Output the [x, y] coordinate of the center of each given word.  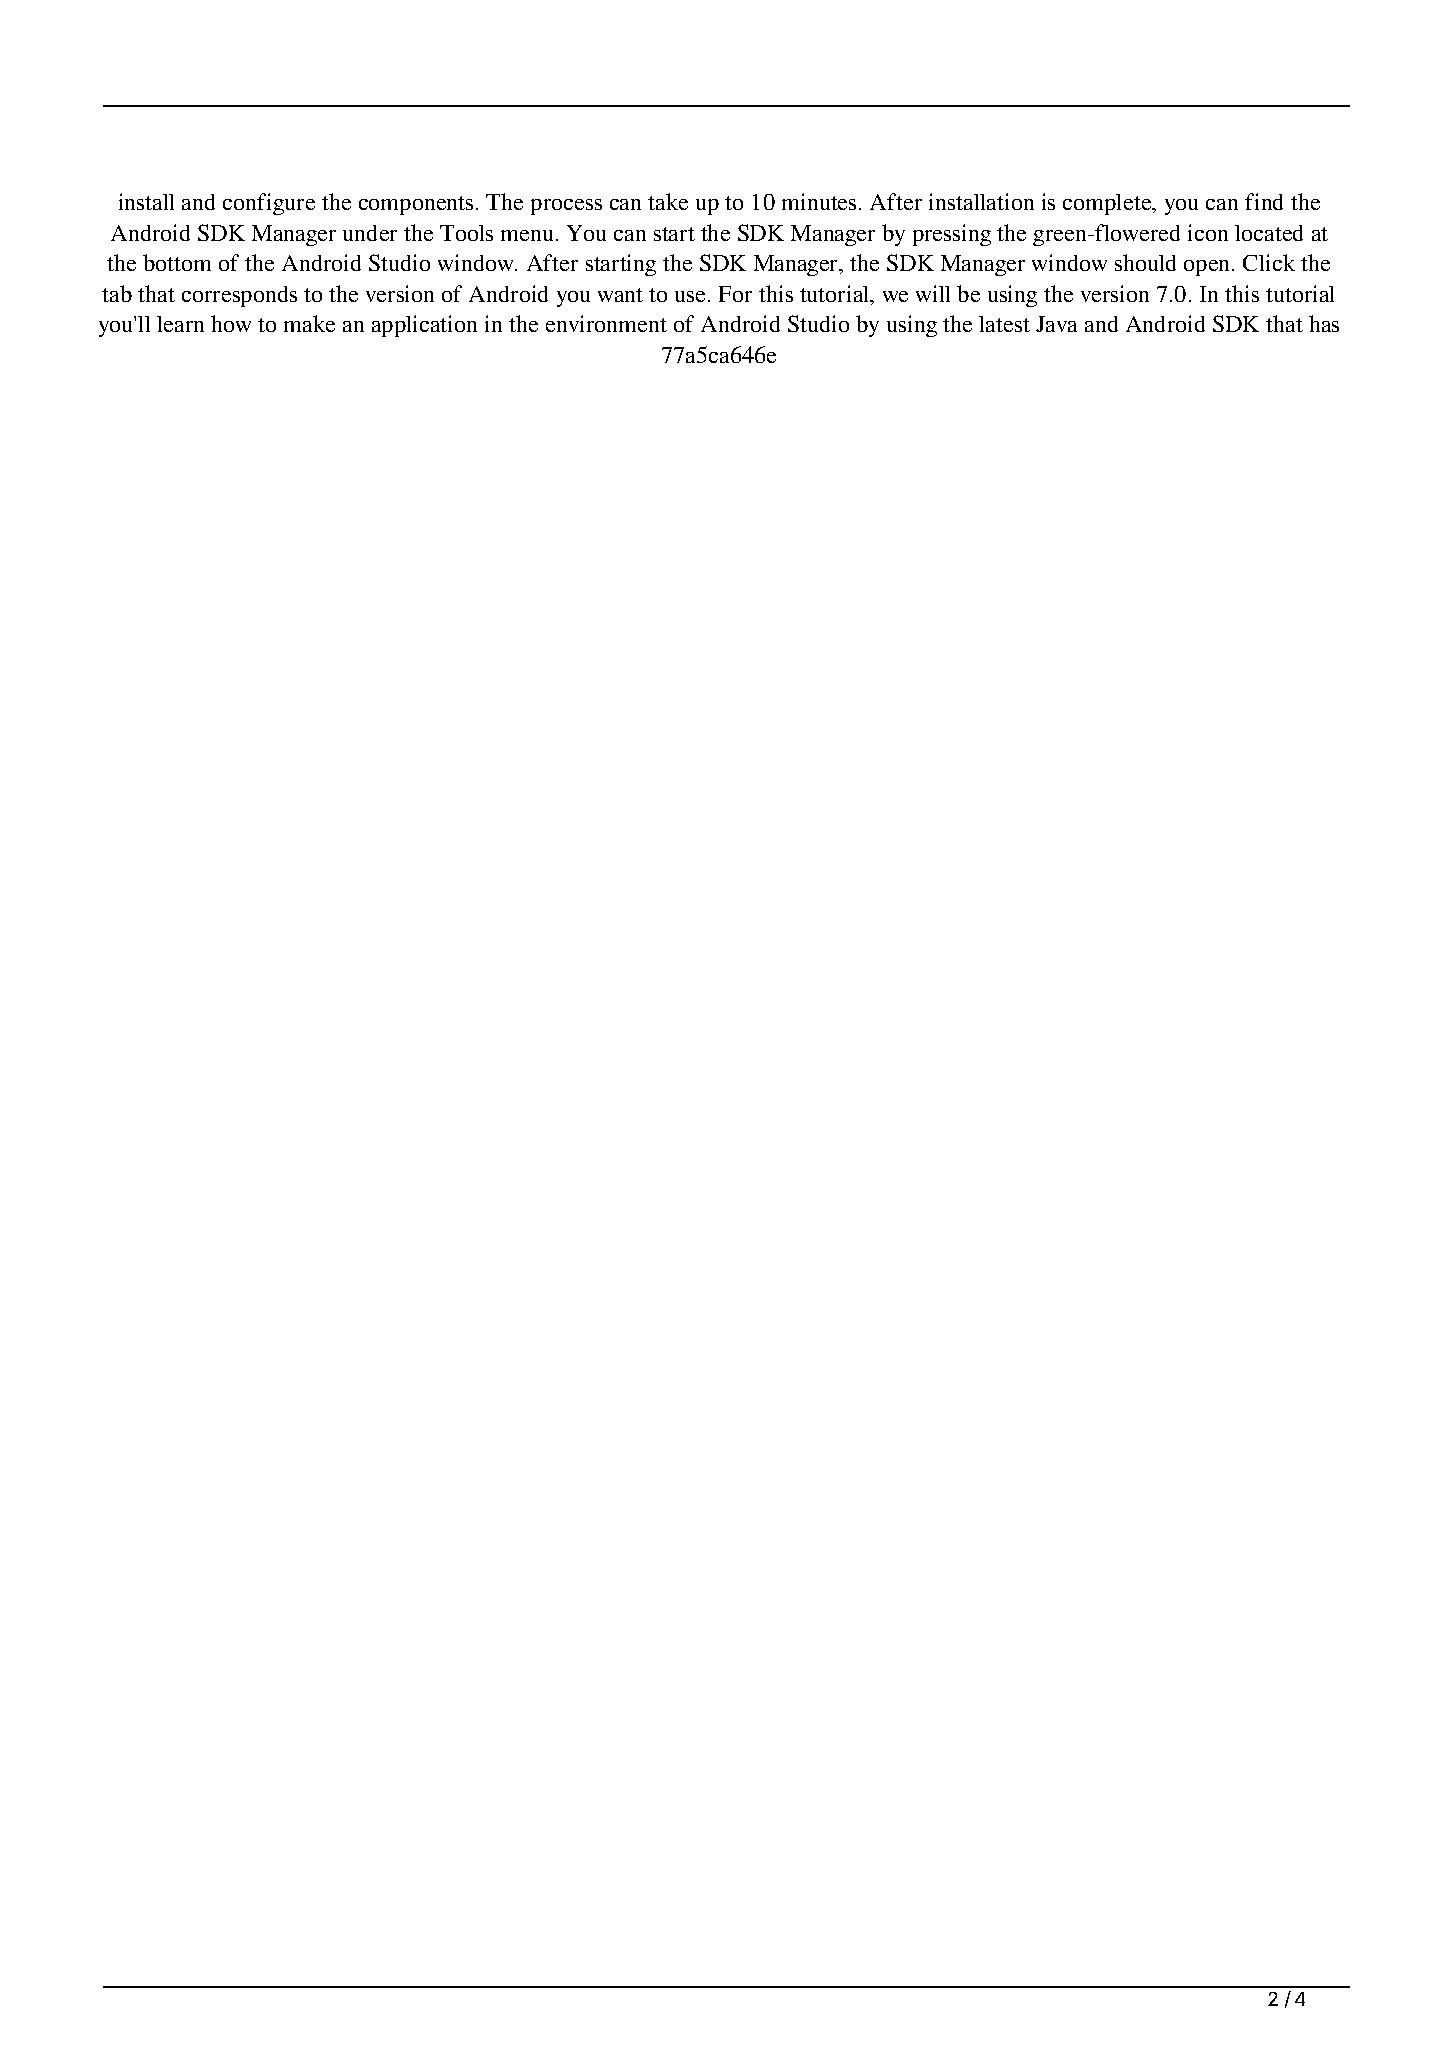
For [735, 294]
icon [1208, 232]
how [231, 323]
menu [527, 235]
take [668, 201]
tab [117, 293]
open [1208, 268]
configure [269, 204]
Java [1056, 324]
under [370, 233]
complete [1108, 204]
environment [606, 323]
